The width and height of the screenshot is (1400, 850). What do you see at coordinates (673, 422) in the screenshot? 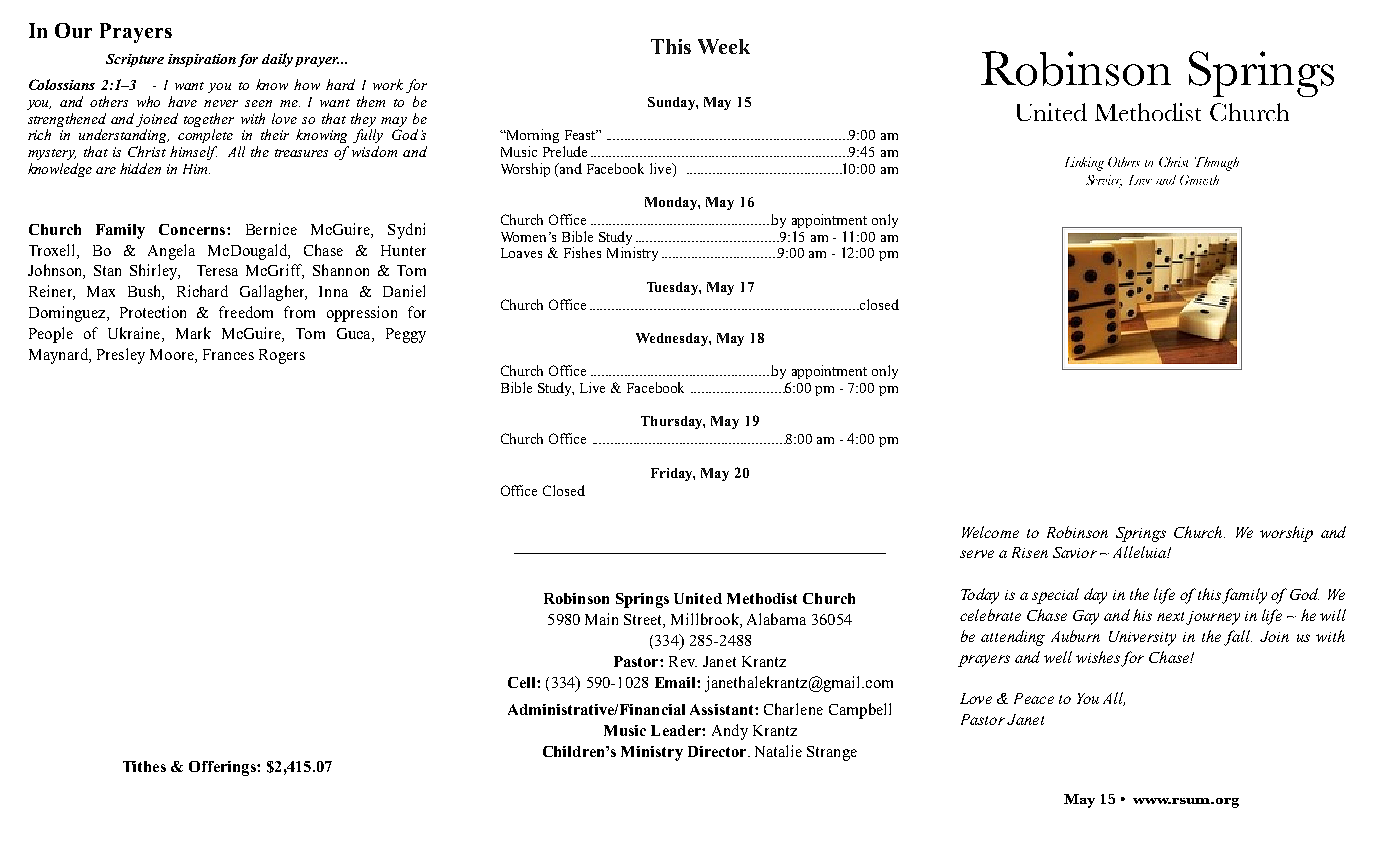
I see `Thursday` at bounding box center [673, 422].
